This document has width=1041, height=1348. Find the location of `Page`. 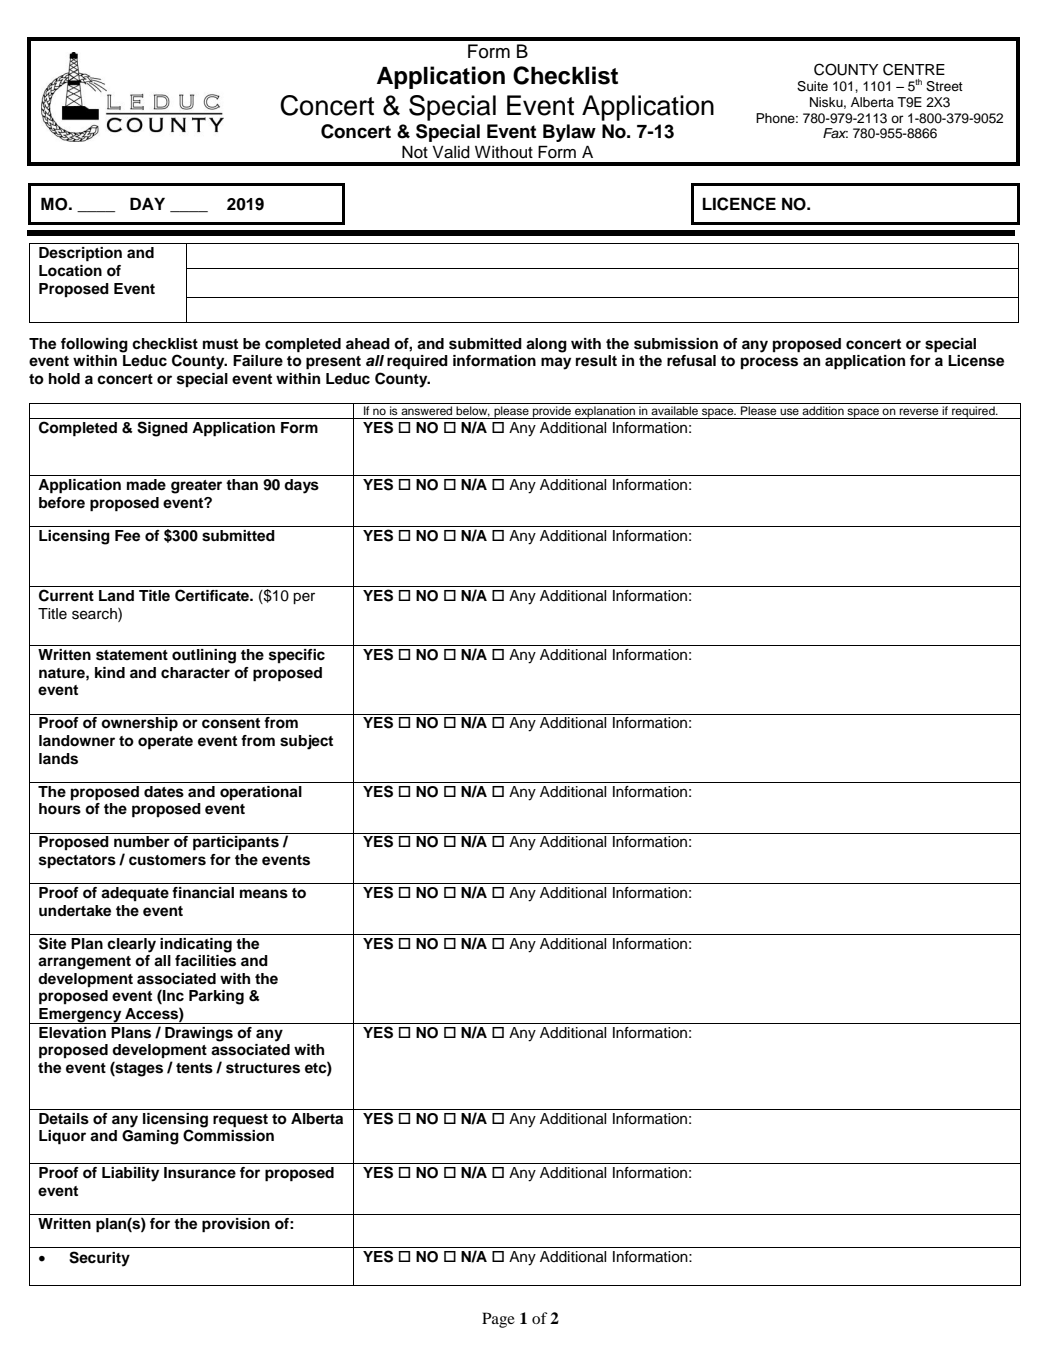

Page is located at coordinates (498, 1320).
